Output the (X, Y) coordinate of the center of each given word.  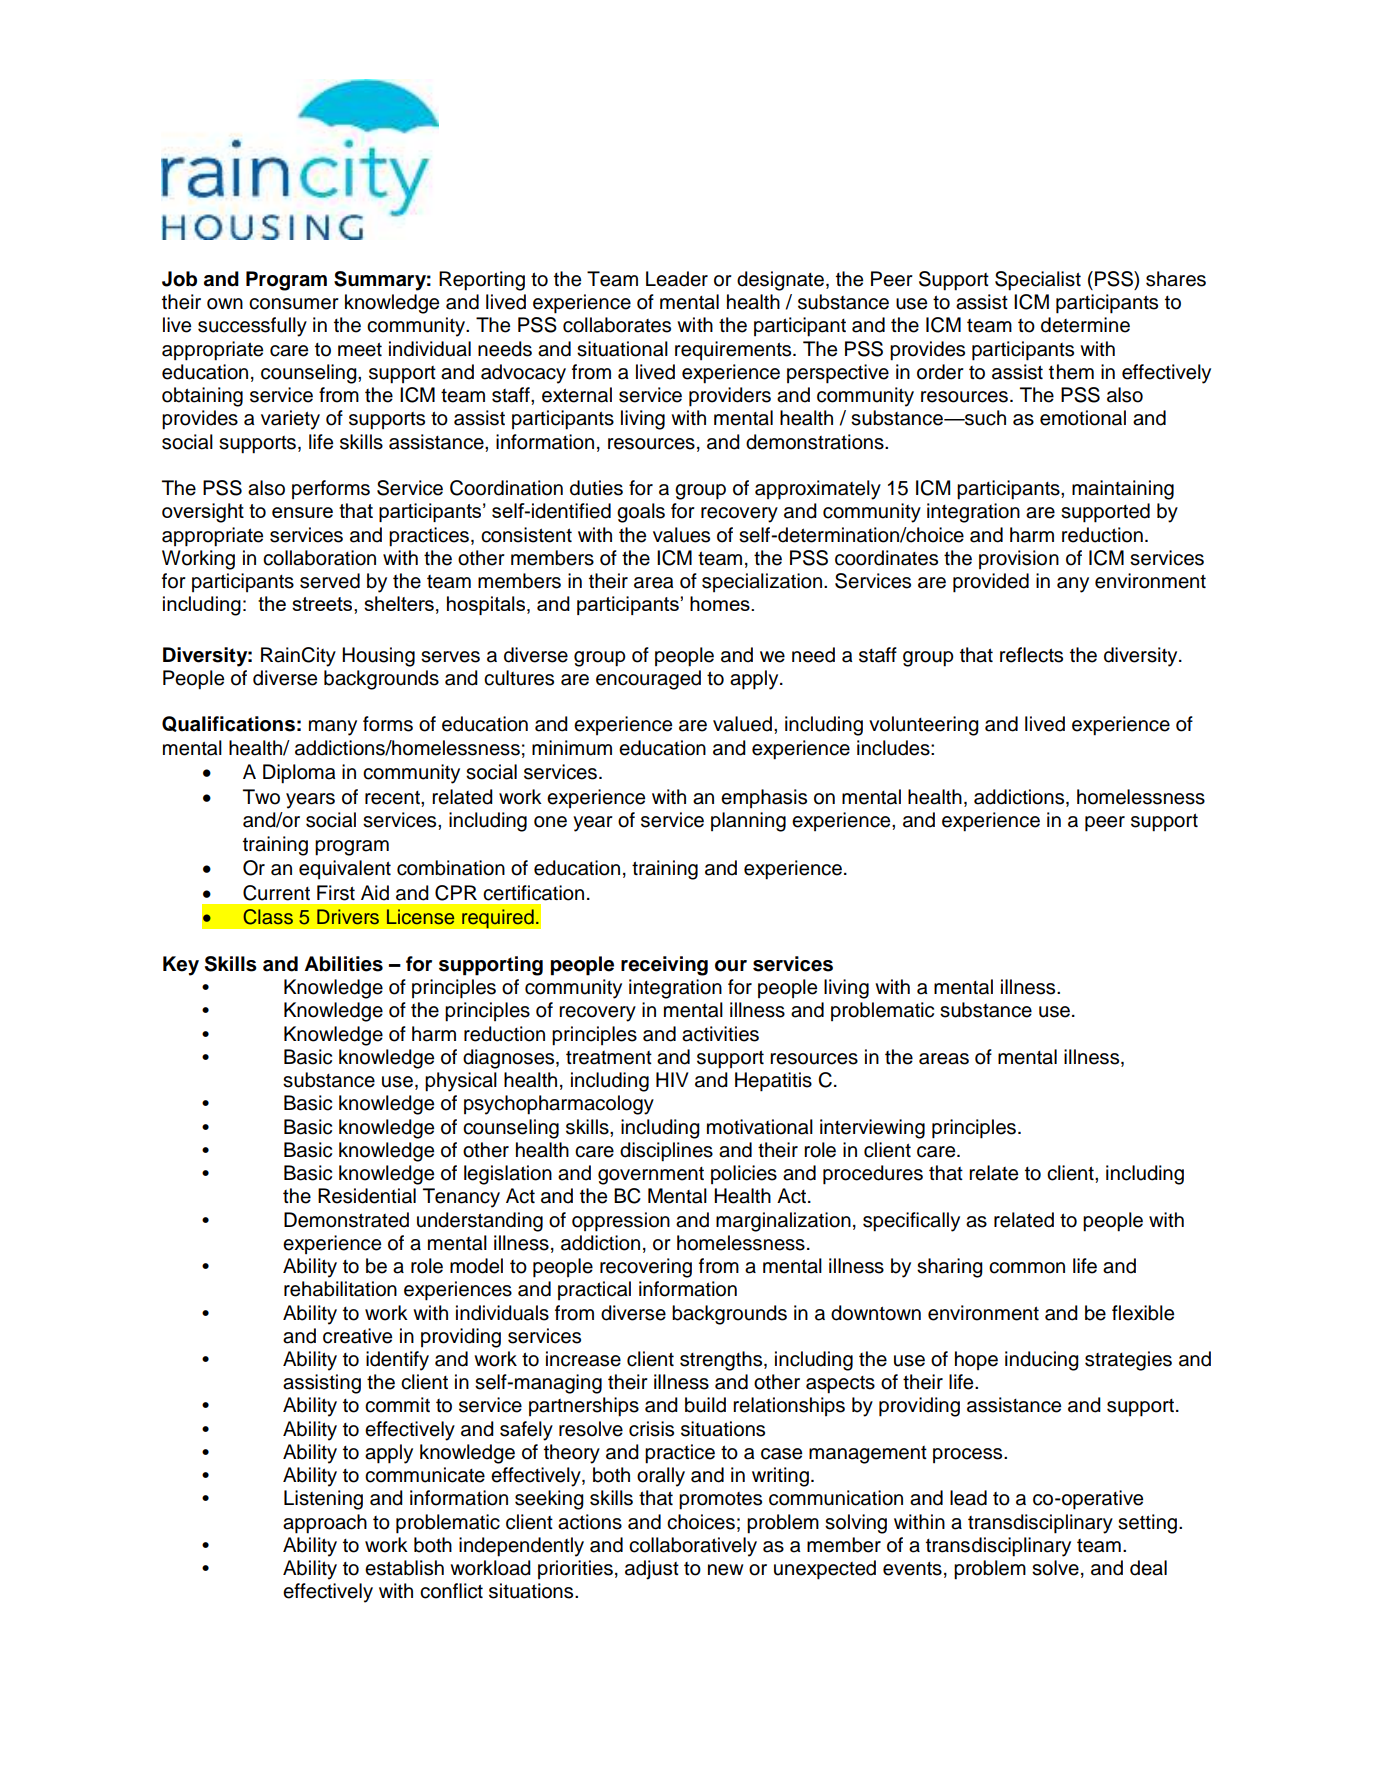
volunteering (924, 726)
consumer (294, 304)
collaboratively (693, 1547)
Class (268, 917)
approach (325, 1524)
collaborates (617, 325)
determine (1085, 325)
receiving (664, 966)
